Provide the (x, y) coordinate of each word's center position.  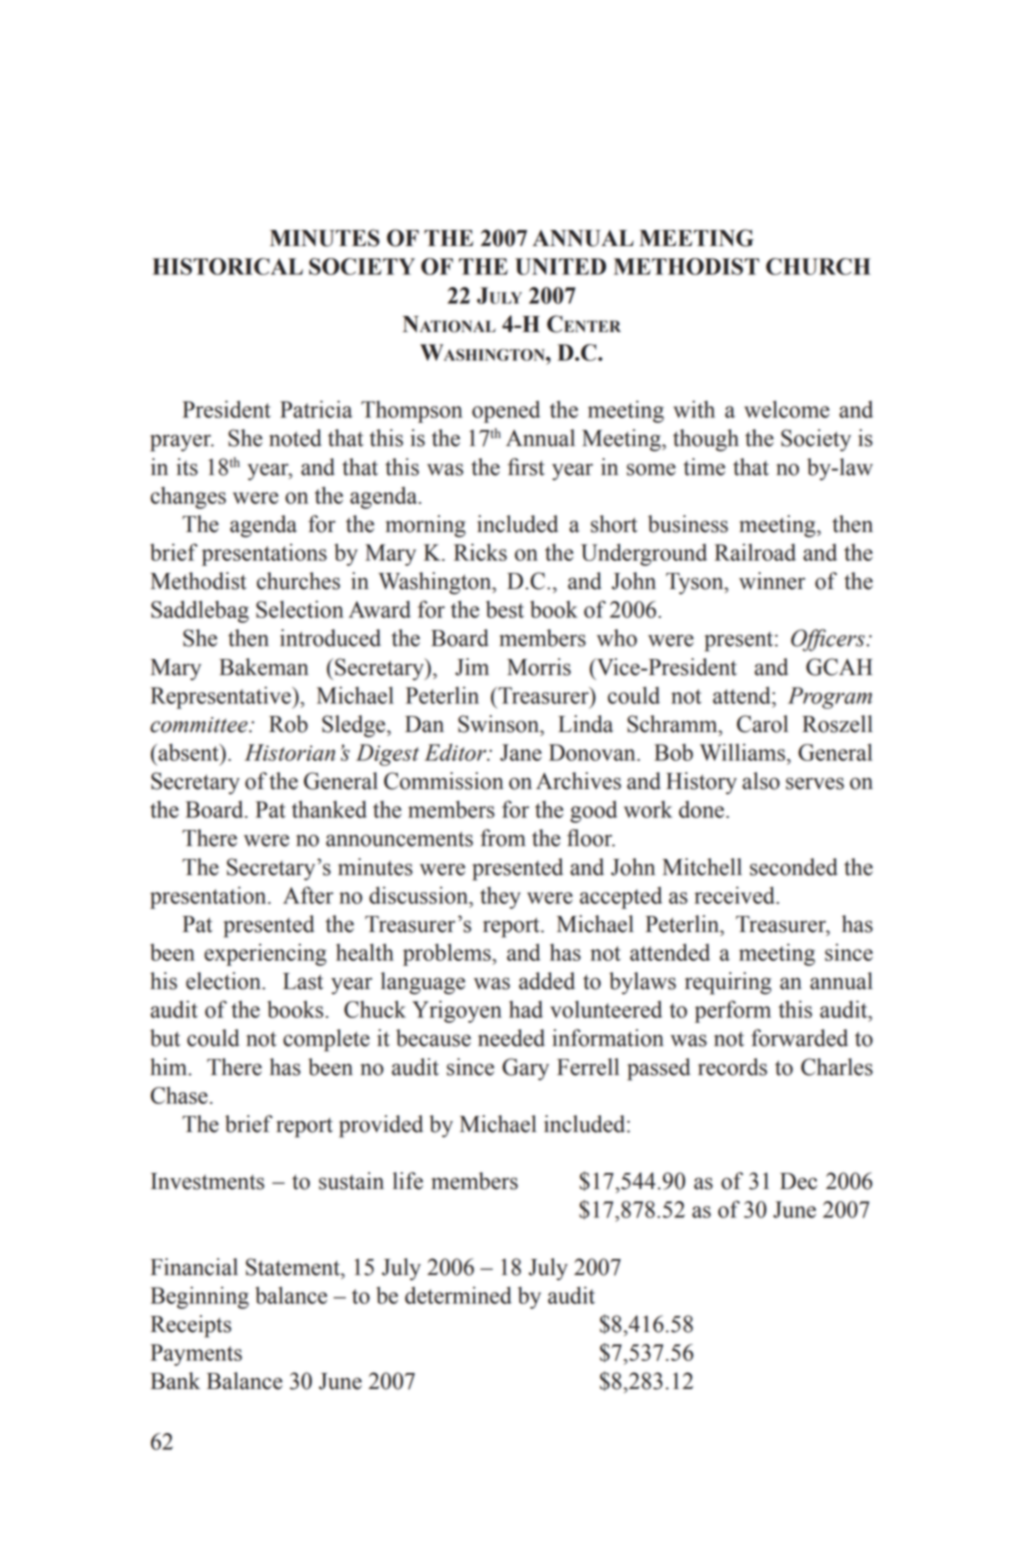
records (732, 1067)
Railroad (755, 552)
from (503, 838)
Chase (179, 1095)
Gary (525, 1069)
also (761, 781)
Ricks (480, 552)
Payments (196, 1355)
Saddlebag (200, 611)
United (560, 266)
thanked (329, 809)
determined (458, 1295)
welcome (786, 409)
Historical (227, 266)
